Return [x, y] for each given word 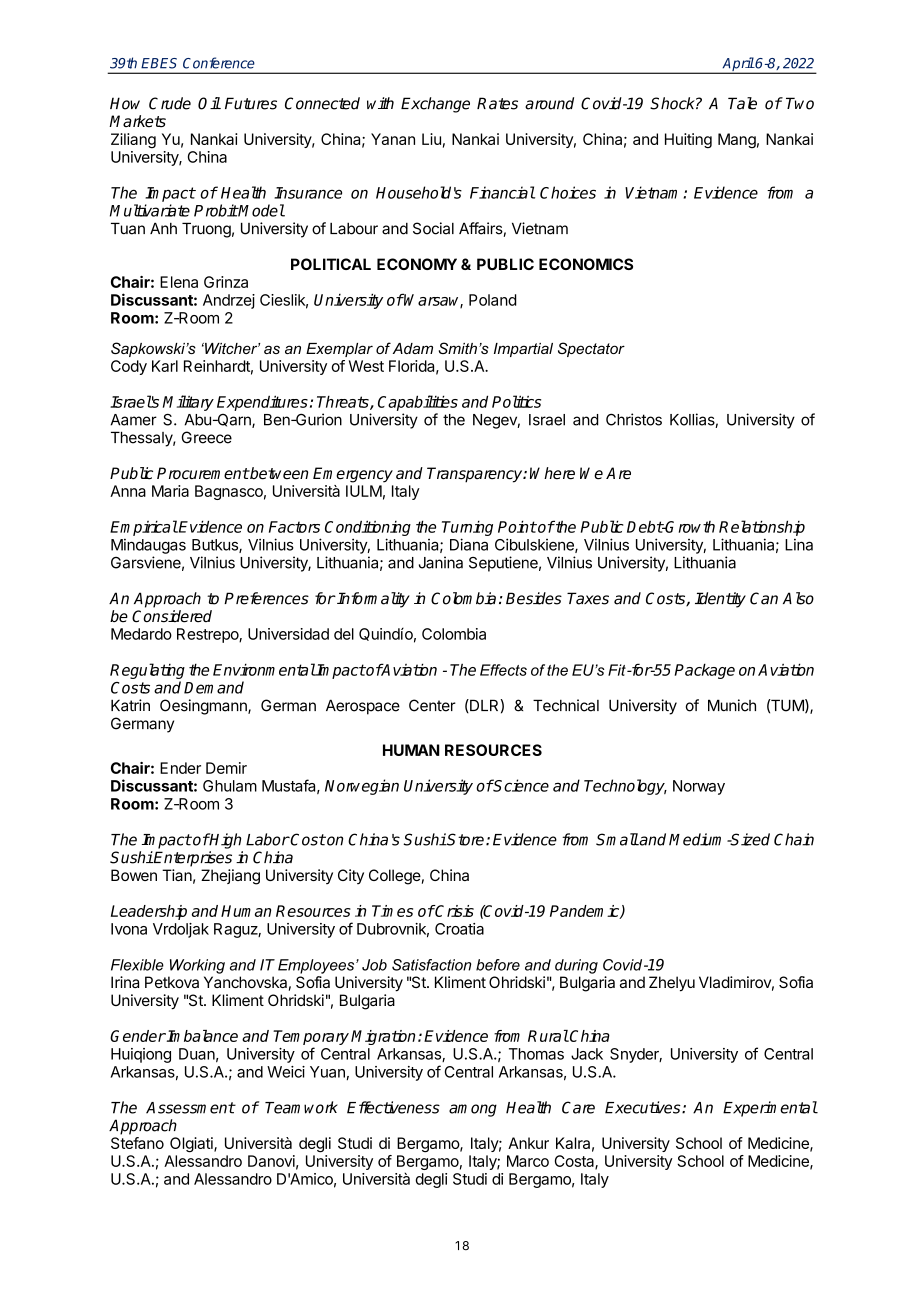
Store [466, 839]
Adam [413, 348]
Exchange [435, 105]
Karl [165, 366]
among [473, 1110]
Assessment [190, 1108]
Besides [534, 598]
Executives [644, 1107]
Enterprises [192, 859]
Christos [634, 419]
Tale [742, 103]
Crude [170, 103]
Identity [720, 600]
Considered [172, 616]
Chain [794, 839]
